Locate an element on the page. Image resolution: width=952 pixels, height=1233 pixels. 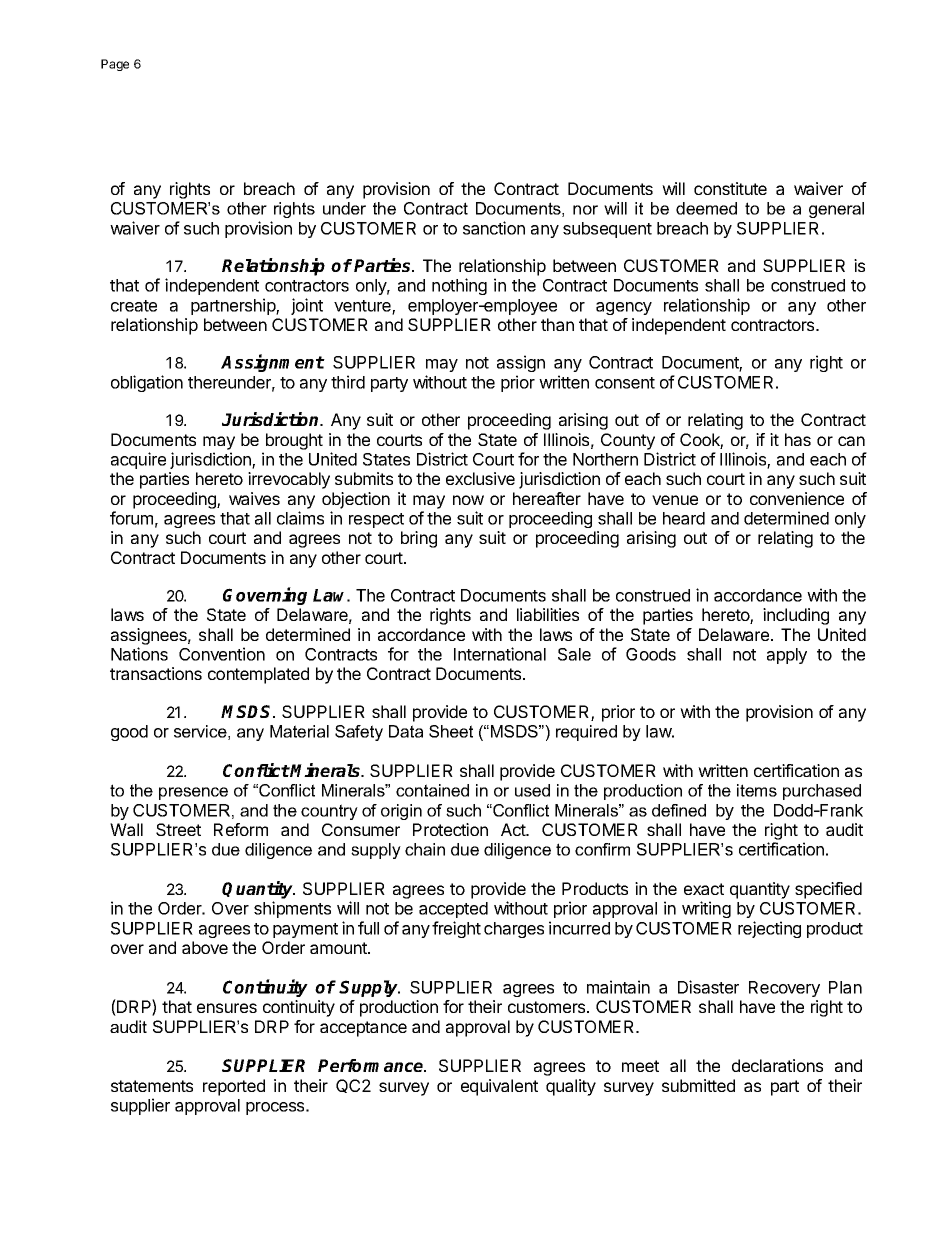
forum is located at coordinates (131, 518).
